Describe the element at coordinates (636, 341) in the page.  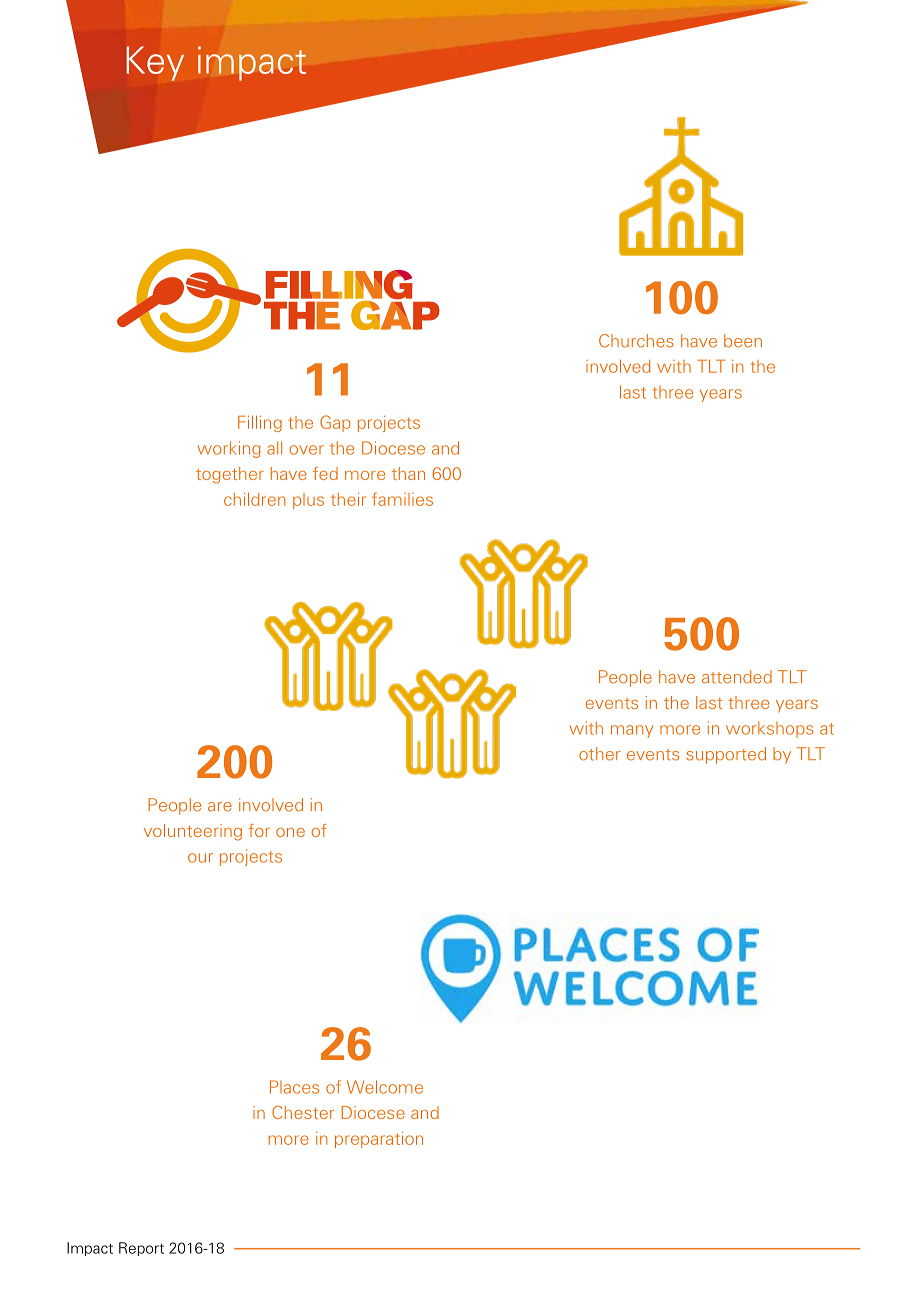
I see `Churches` at that location.
